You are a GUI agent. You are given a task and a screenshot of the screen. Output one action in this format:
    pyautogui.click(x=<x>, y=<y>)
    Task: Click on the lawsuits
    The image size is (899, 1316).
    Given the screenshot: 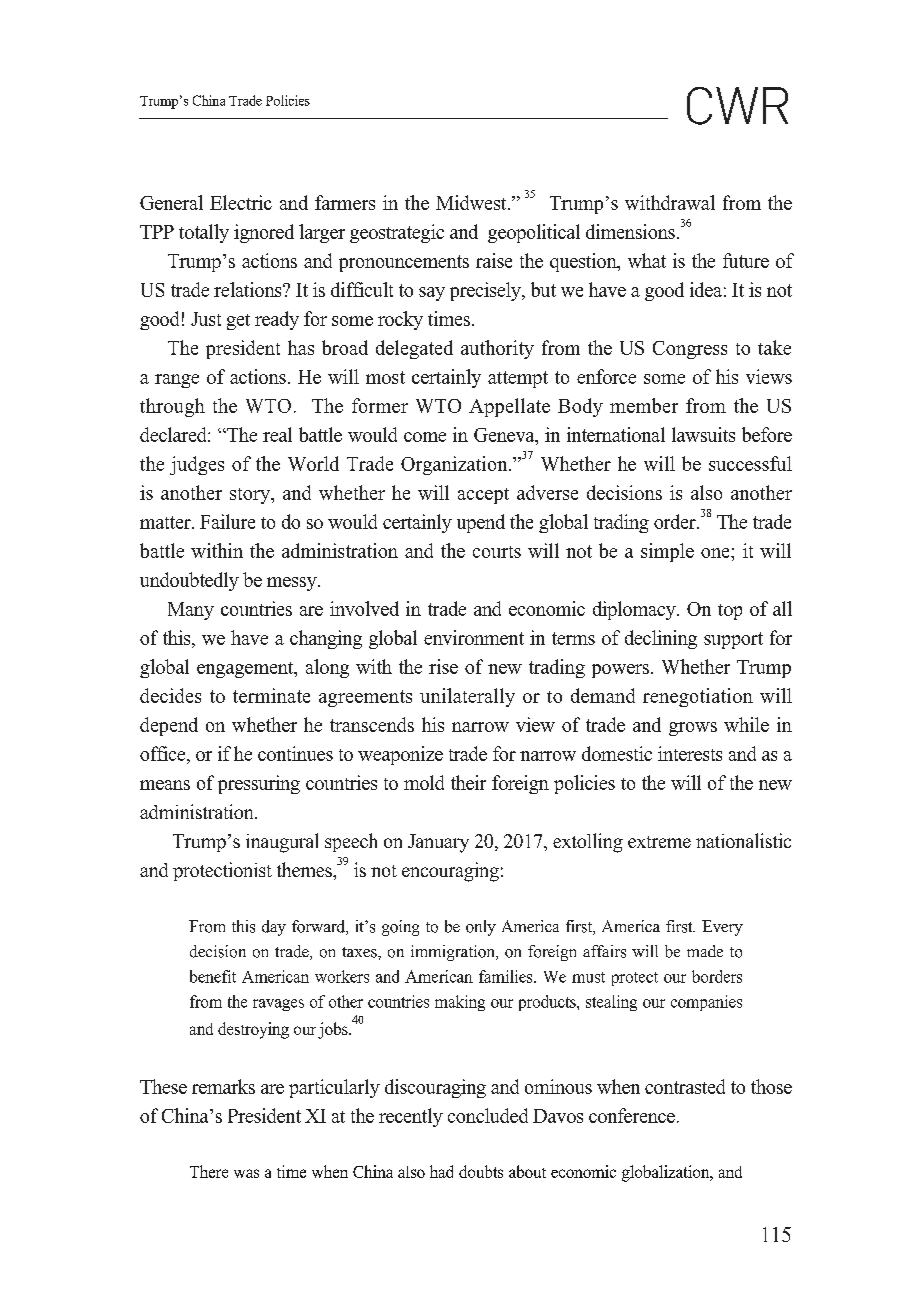 What is the action you would take?
    pyautogui.click(x=703, y=434)
